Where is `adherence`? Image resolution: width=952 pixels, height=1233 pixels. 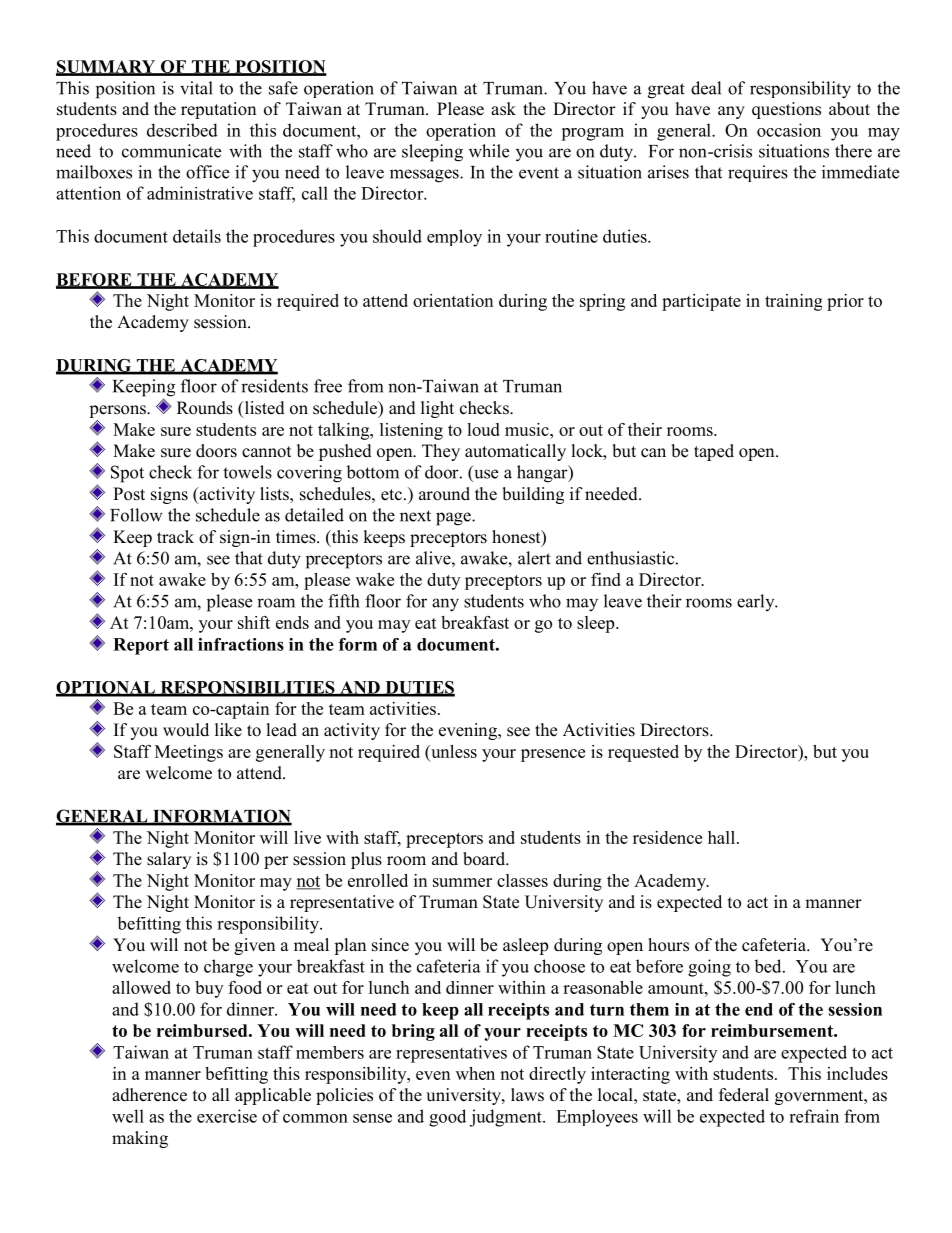 adherence is located at coordinates (149, 1095).
